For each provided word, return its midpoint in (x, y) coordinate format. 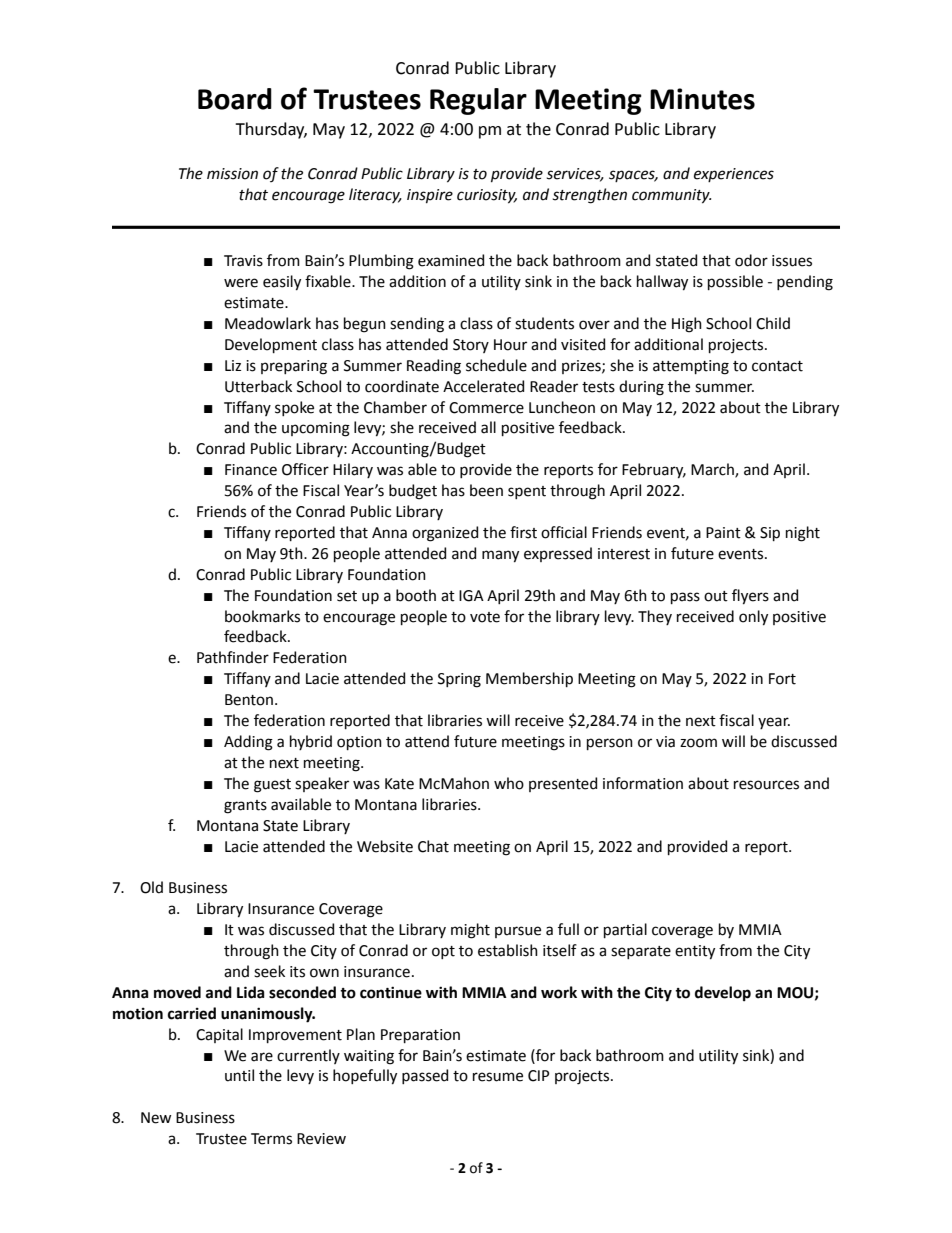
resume (498, 1077)
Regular (478, 101)
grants (245, 807)
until (239, 1075)
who (509, 783)
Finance (251, 470)
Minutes (702, 99)
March (713, 470)
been (486, 490)
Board (235, 99)
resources (766, 785)
